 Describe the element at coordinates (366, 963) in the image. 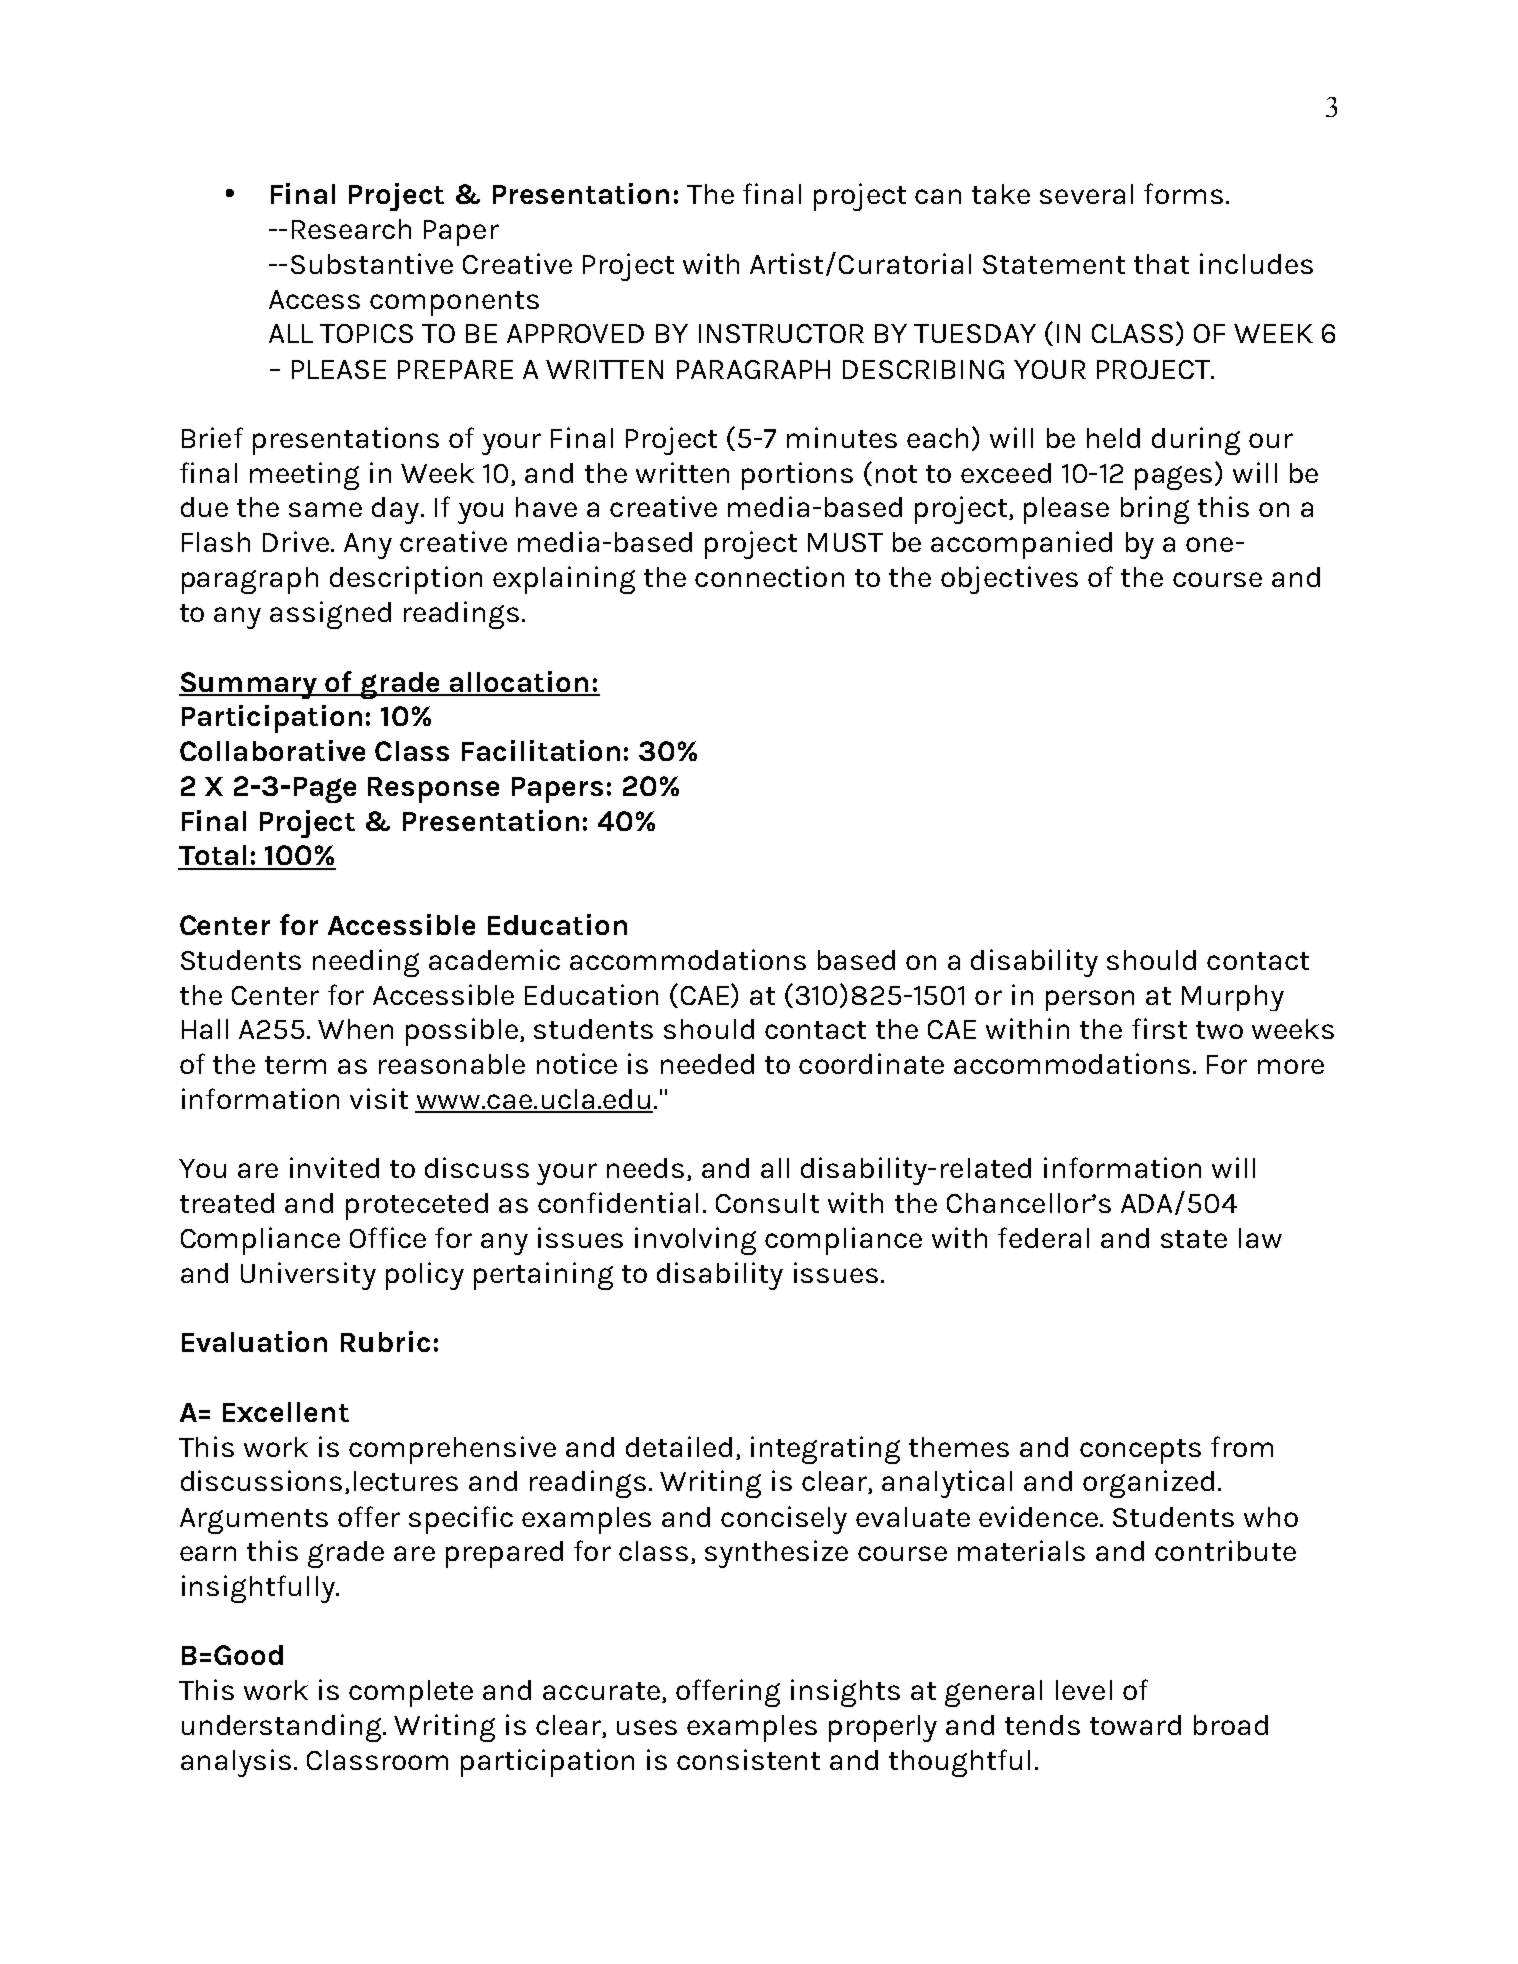

I see `needing` at that location.
